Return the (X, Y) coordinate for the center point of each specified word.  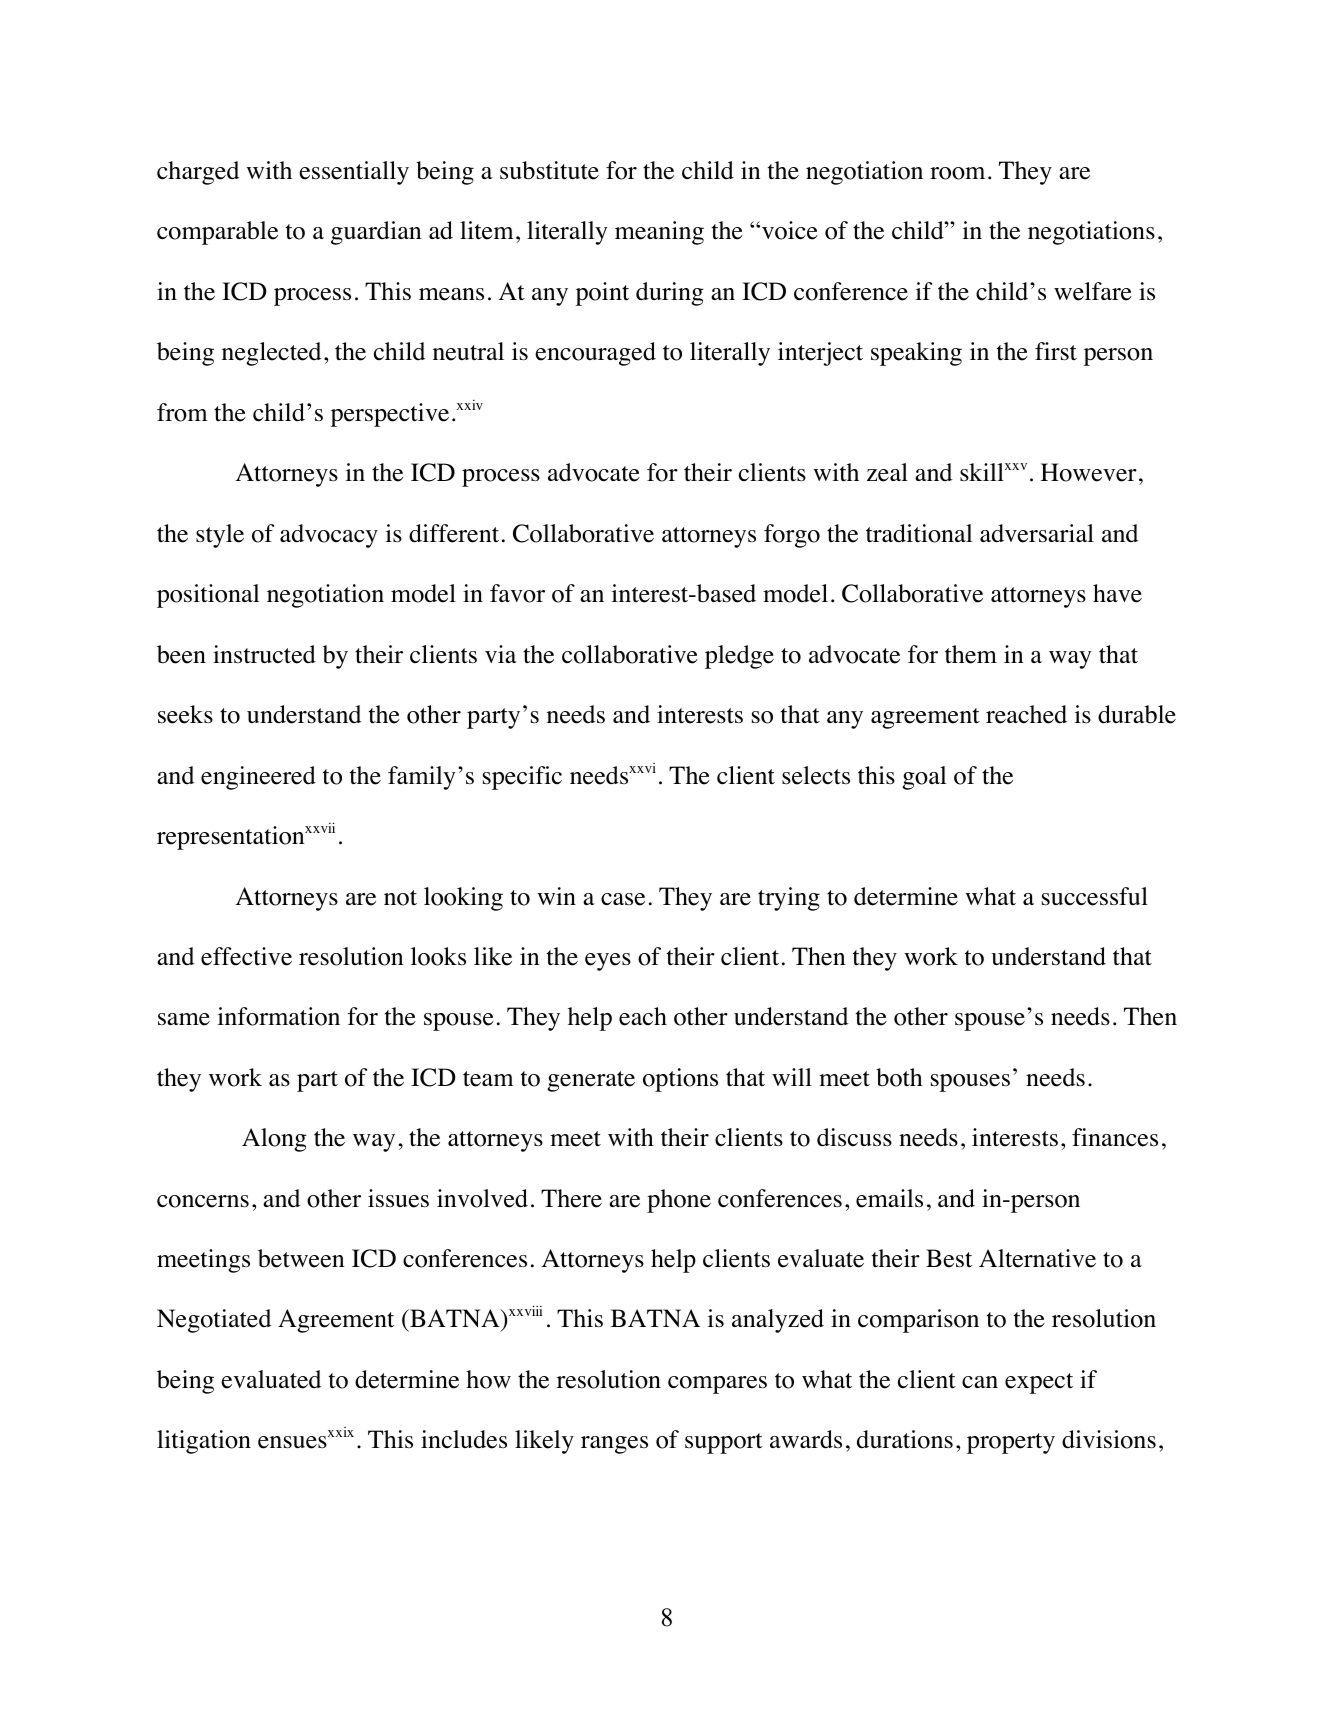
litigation (204, 1442)
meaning (659, 233)
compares (717, 1385)
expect (1039, 1383)
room (957, 173)
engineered (258, 778)
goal (924, 778)
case (623, 899)
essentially (354, 173)
